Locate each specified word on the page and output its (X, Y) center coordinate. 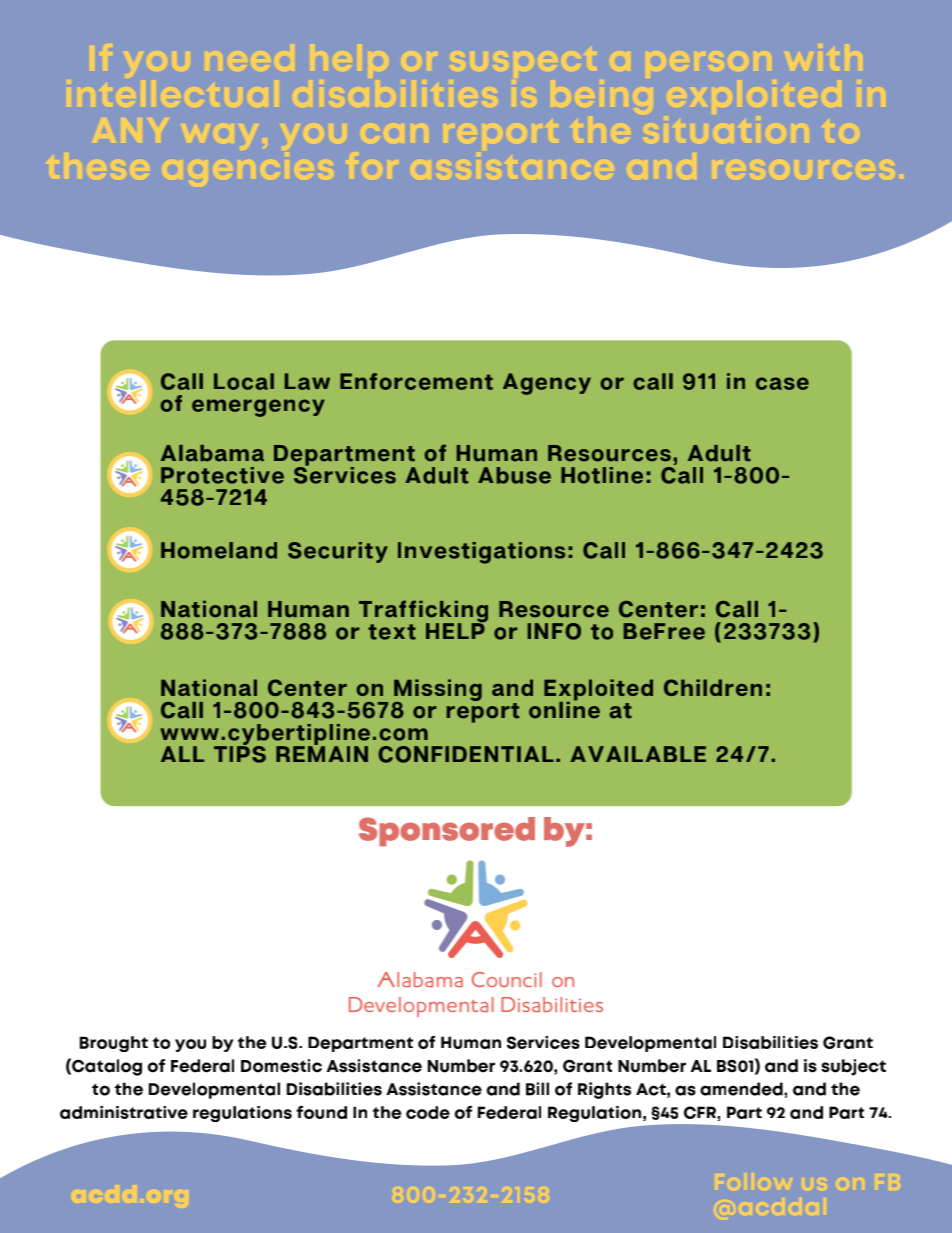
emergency (258, 408)
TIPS (240, 753)
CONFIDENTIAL (466, 754)
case (782, 383)
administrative (124, 1112)
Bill (537, 1089)
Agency (547, 384)
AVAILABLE (638, 754)
